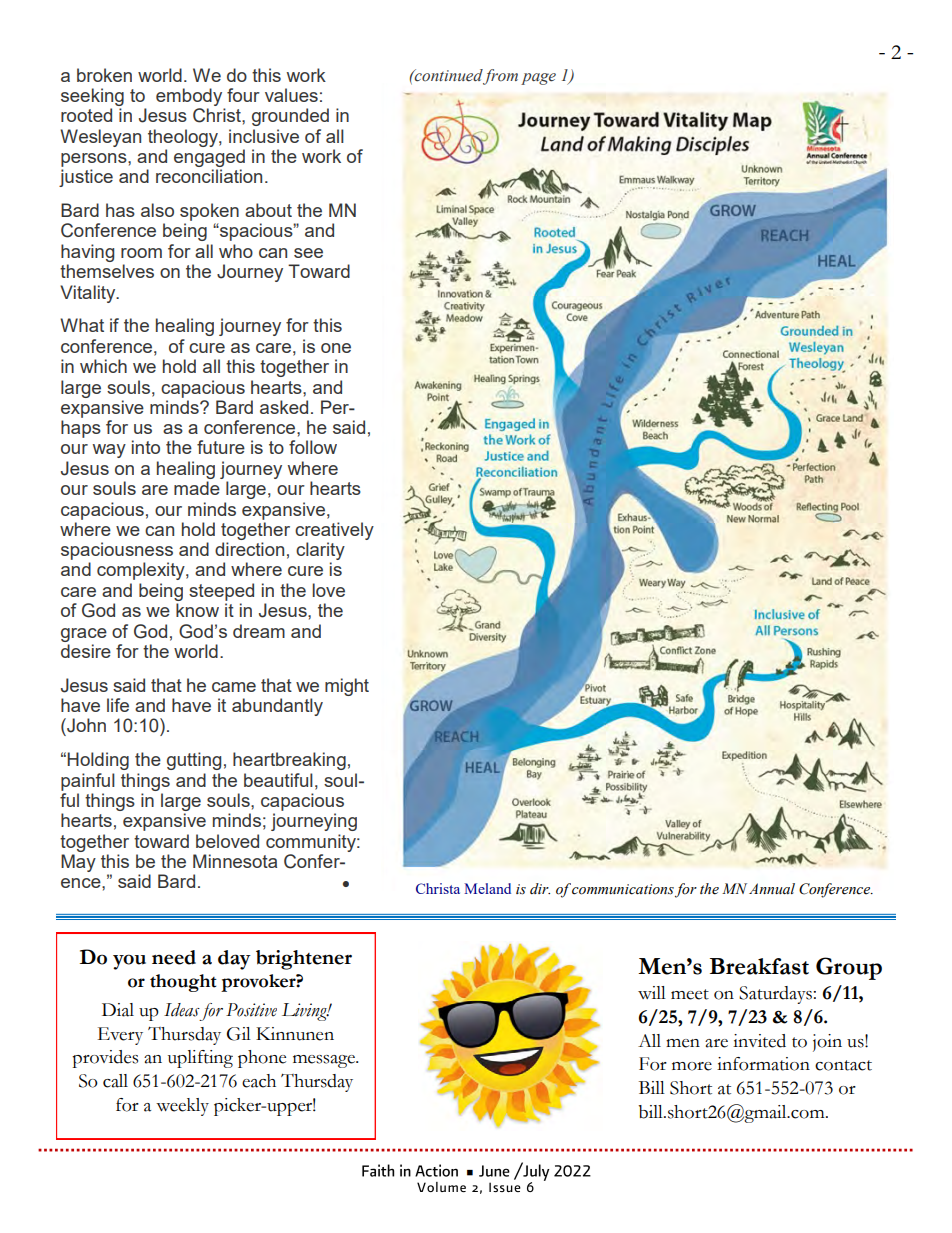 The height and width of the screenshot is (1233, 952). Describe the element at coordinates (197, 610) in the screenshot. I see `know` at that location.
